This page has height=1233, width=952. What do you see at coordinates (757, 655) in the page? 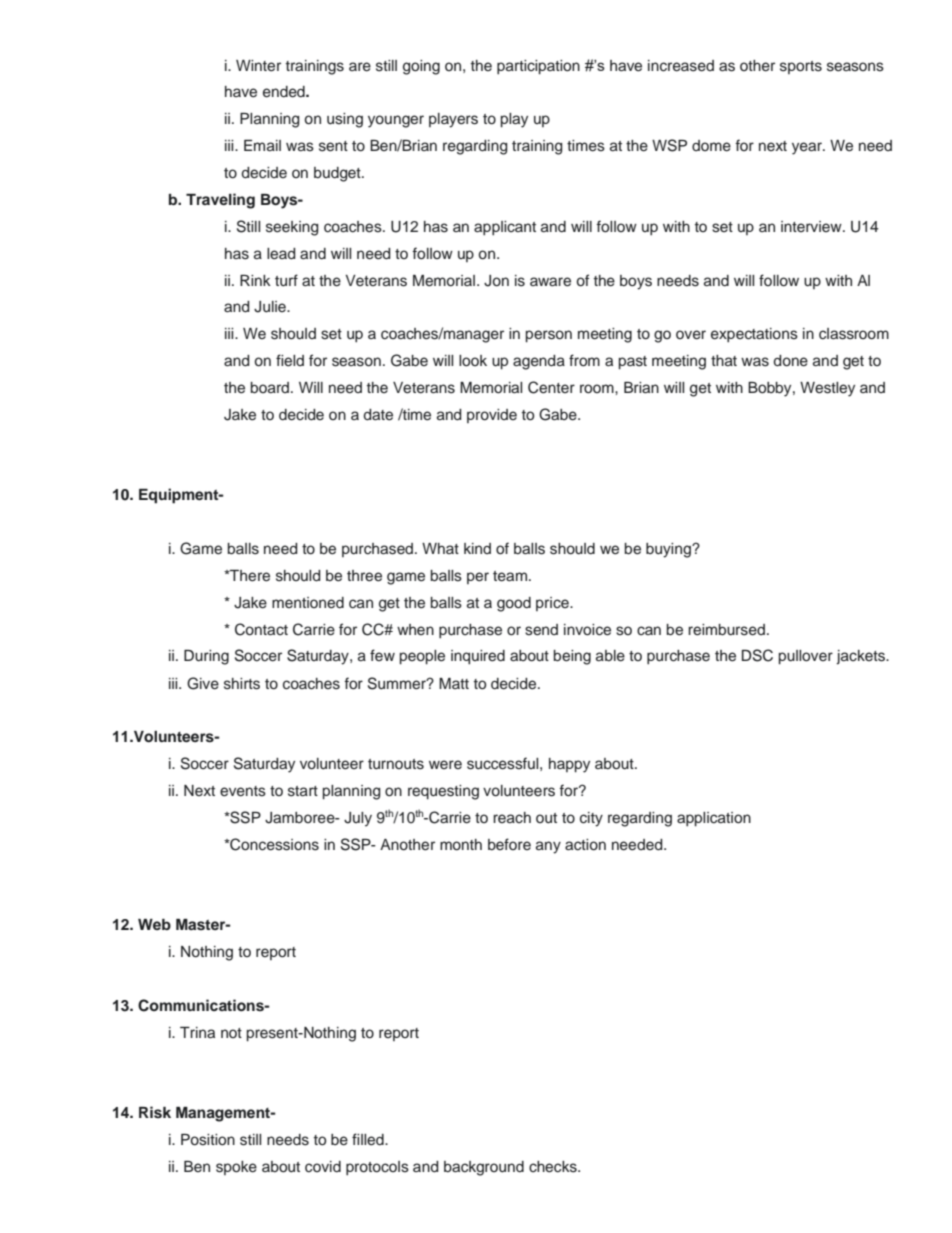
I see `DSC` at bounding box center [757, 655].
